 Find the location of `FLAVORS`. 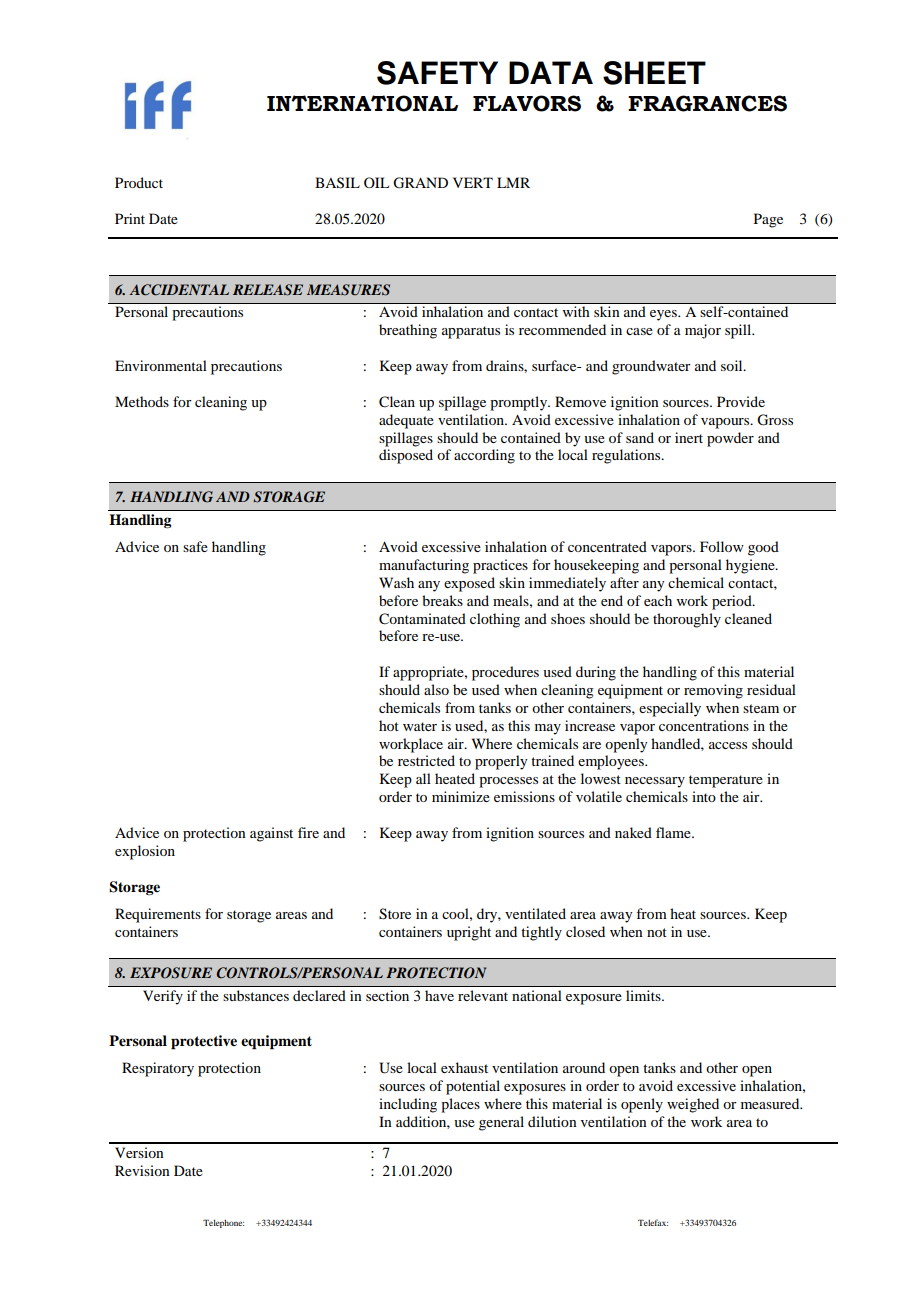

FLAVORS is located at coordinates (527, 103).
